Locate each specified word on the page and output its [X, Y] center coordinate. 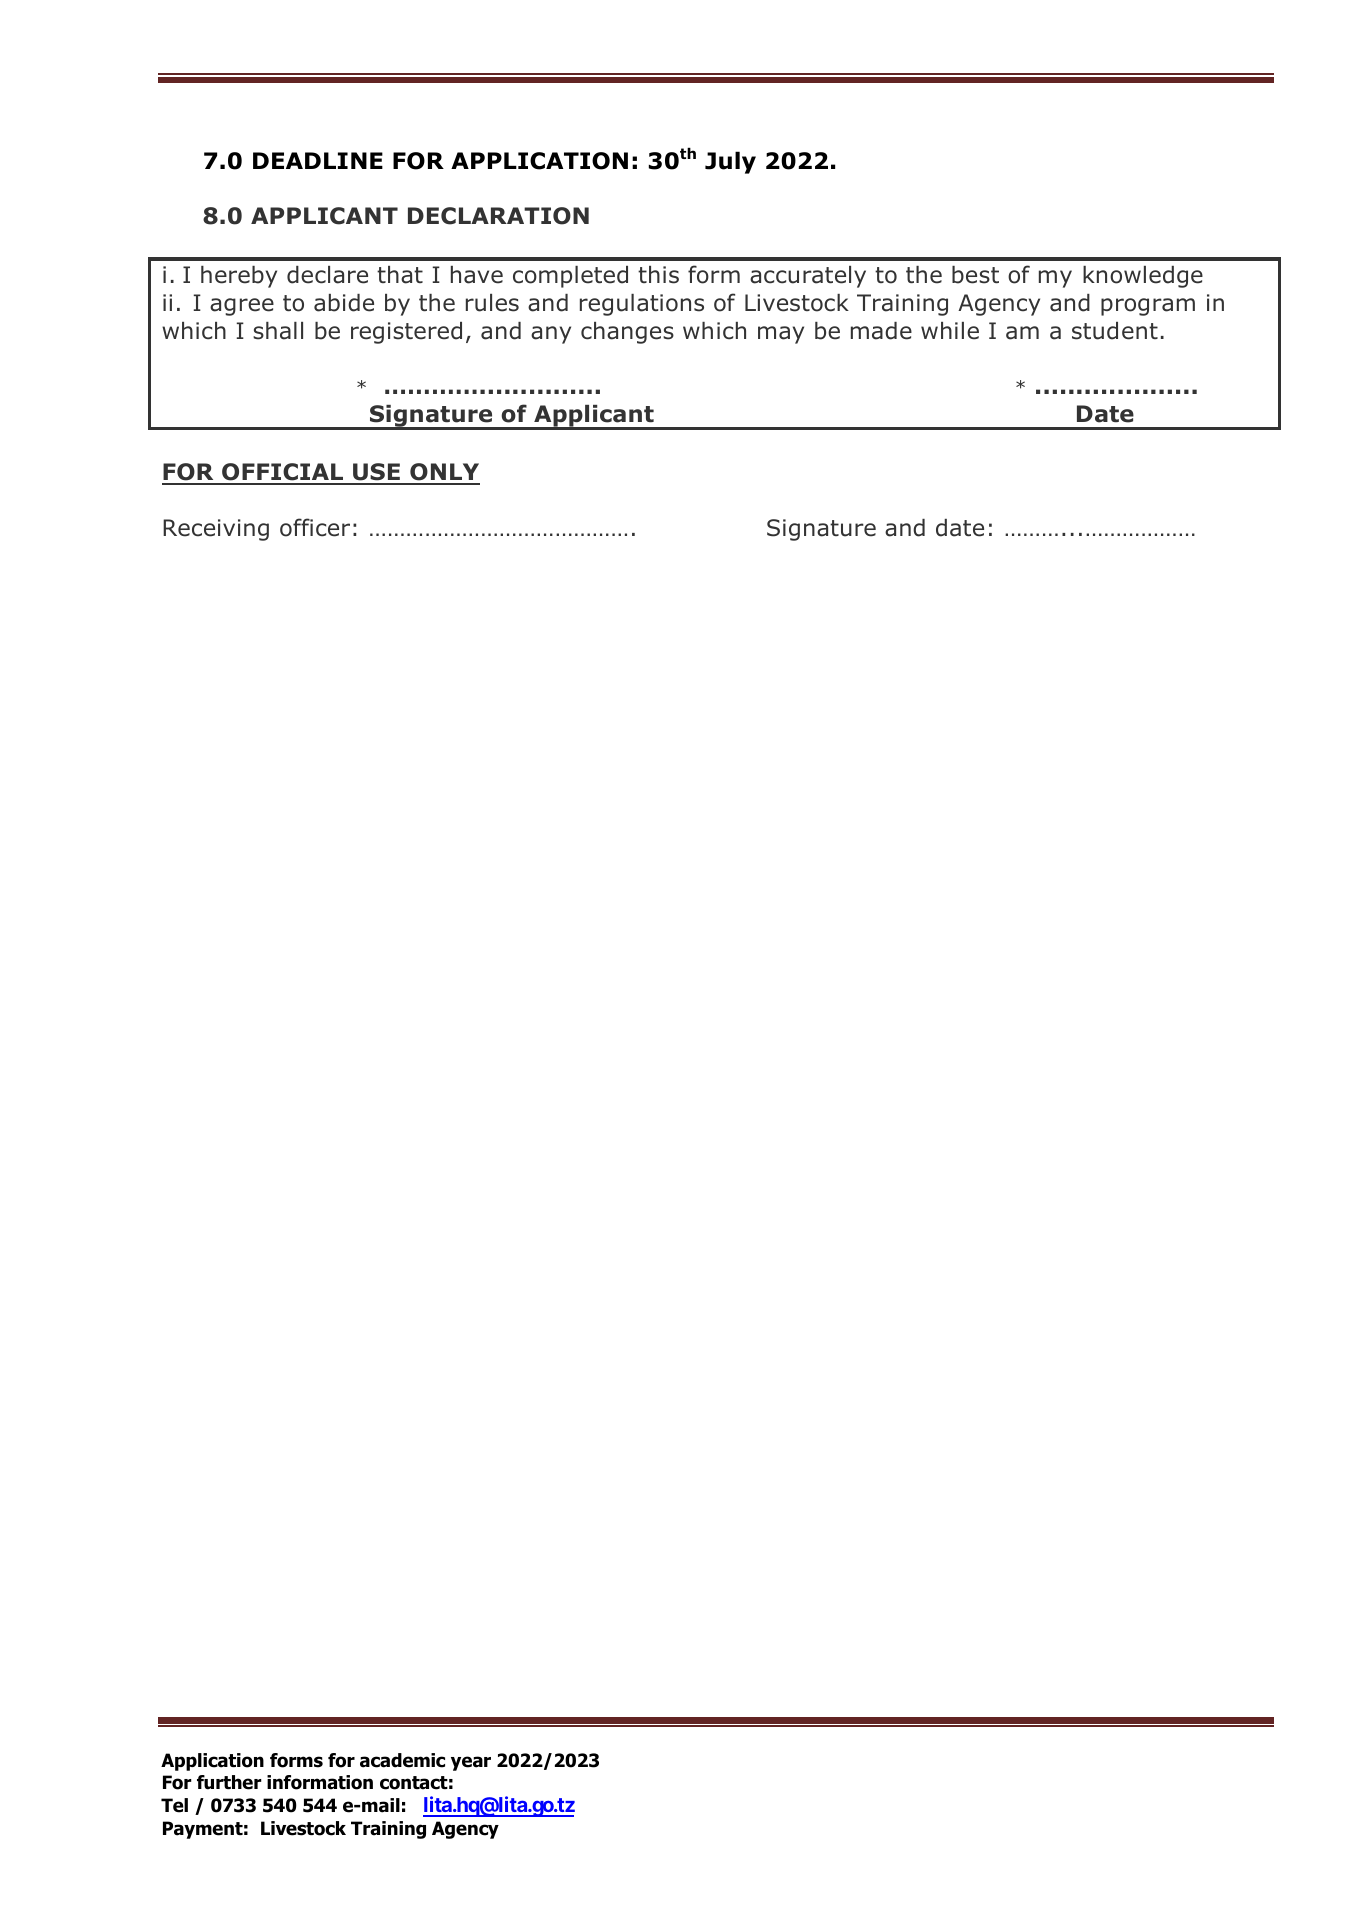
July [730, 162]
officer [315, 527]
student [1115, 331]
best [975, 275]
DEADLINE [318, 160]
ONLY [444, 473]
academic [402, 1760]
